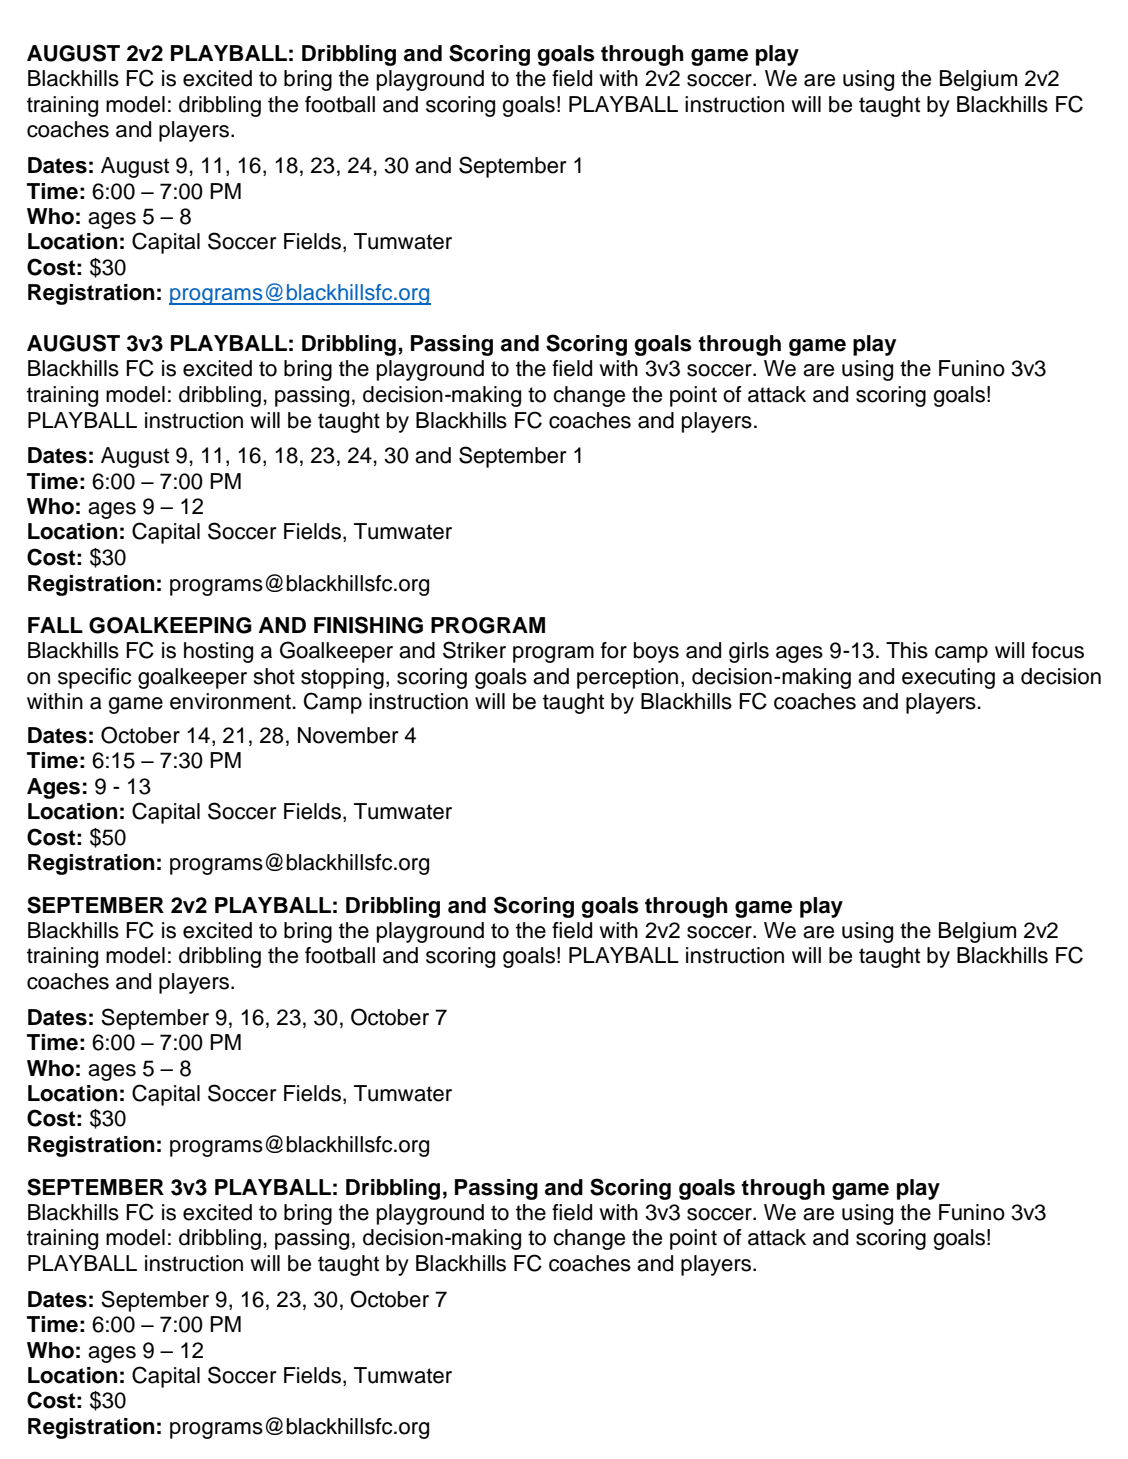 The width and height of the image is (1128, 1459). I want to click on executing, so click(948, 678).
